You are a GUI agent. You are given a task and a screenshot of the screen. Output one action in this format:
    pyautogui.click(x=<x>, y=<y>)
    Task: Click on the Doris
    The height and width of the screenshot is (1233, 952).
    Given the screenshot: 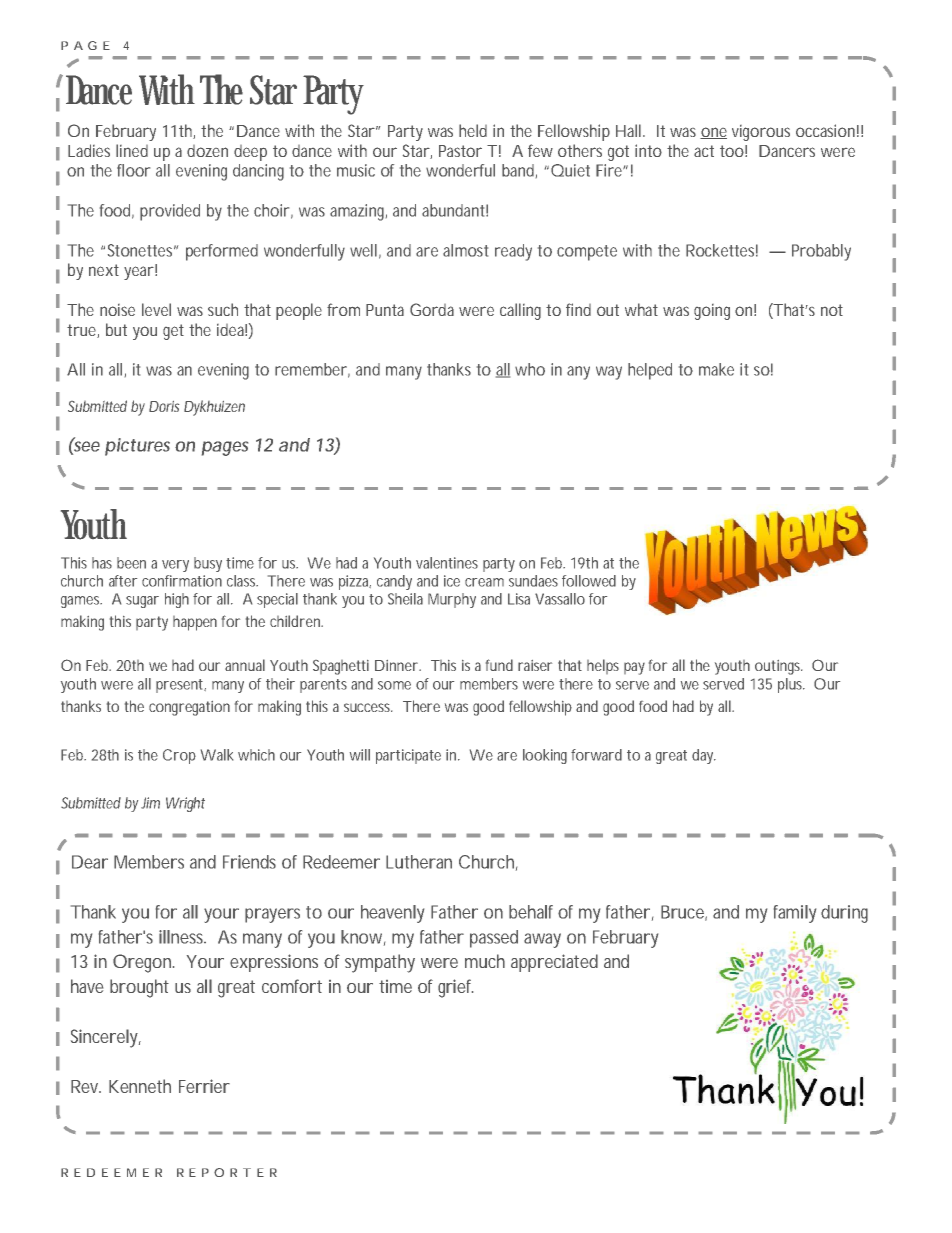 What is the action you would take?
    pyautogui.click(x=164, y=406)
